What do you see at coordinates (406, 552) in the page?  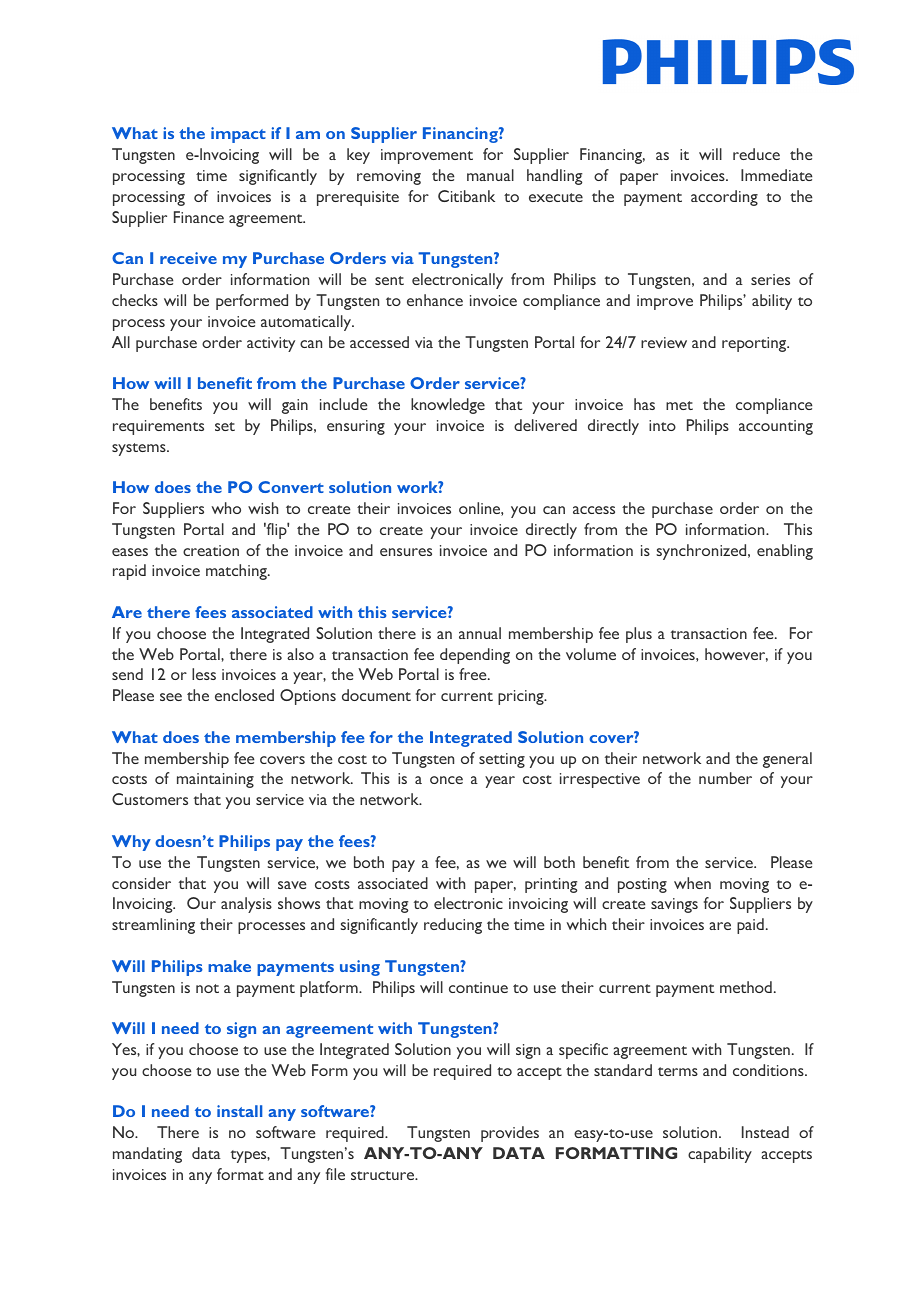 I see `ensures` at bounding box center [406, 552].
